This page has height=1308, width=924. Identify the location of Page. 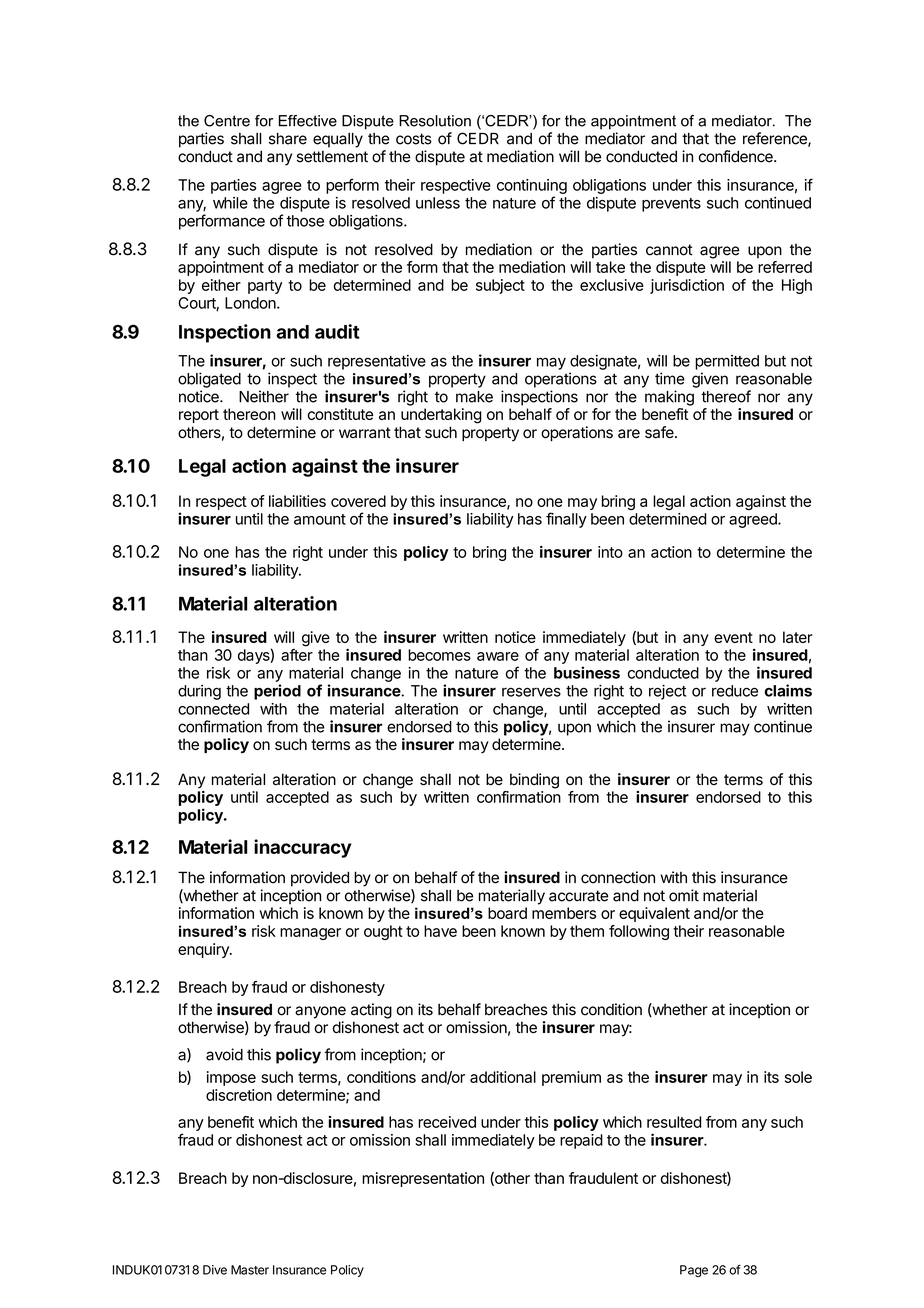
(694, 1271).
